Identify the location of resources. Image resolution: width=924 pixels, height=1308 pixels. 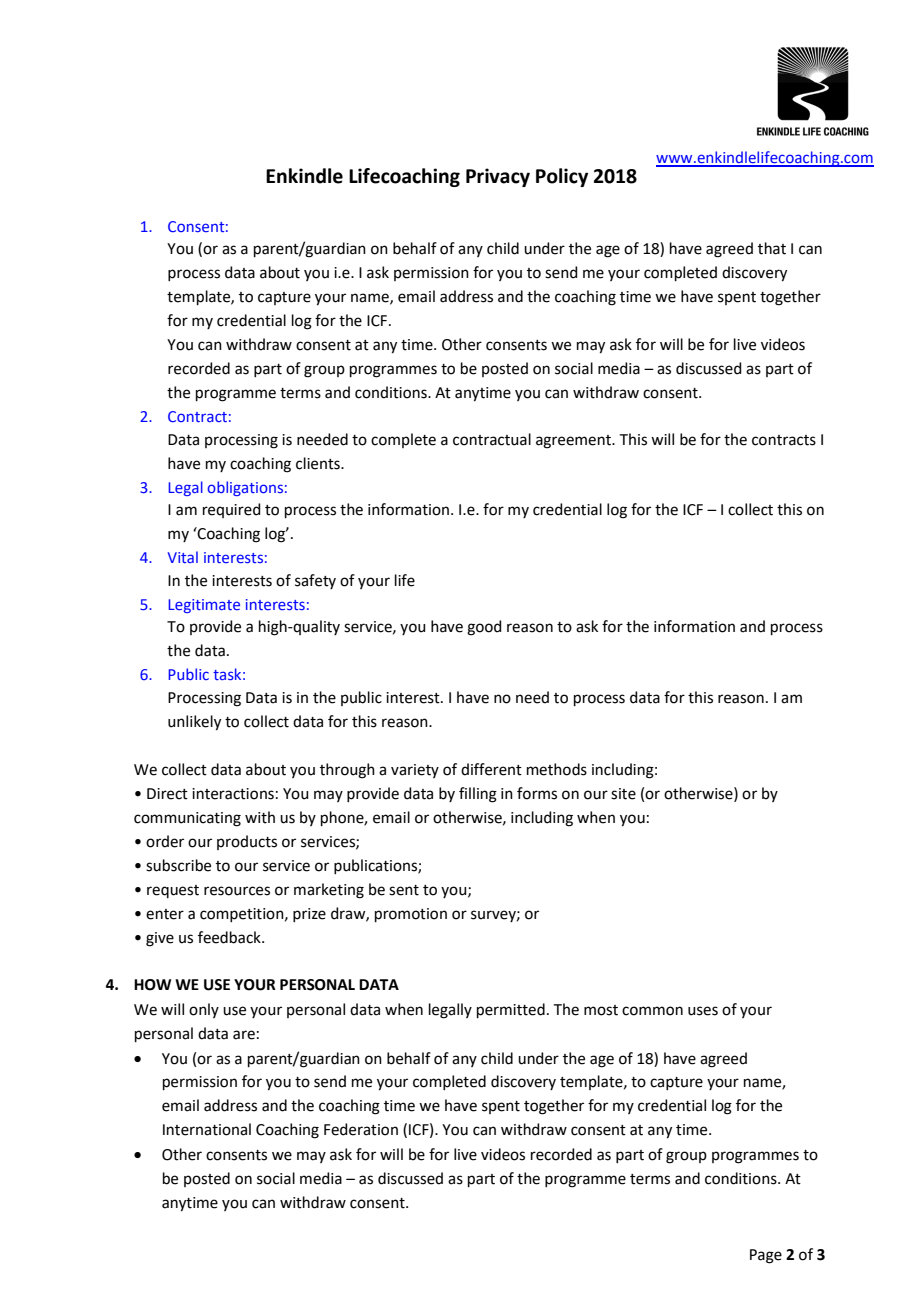
(237, 891).
